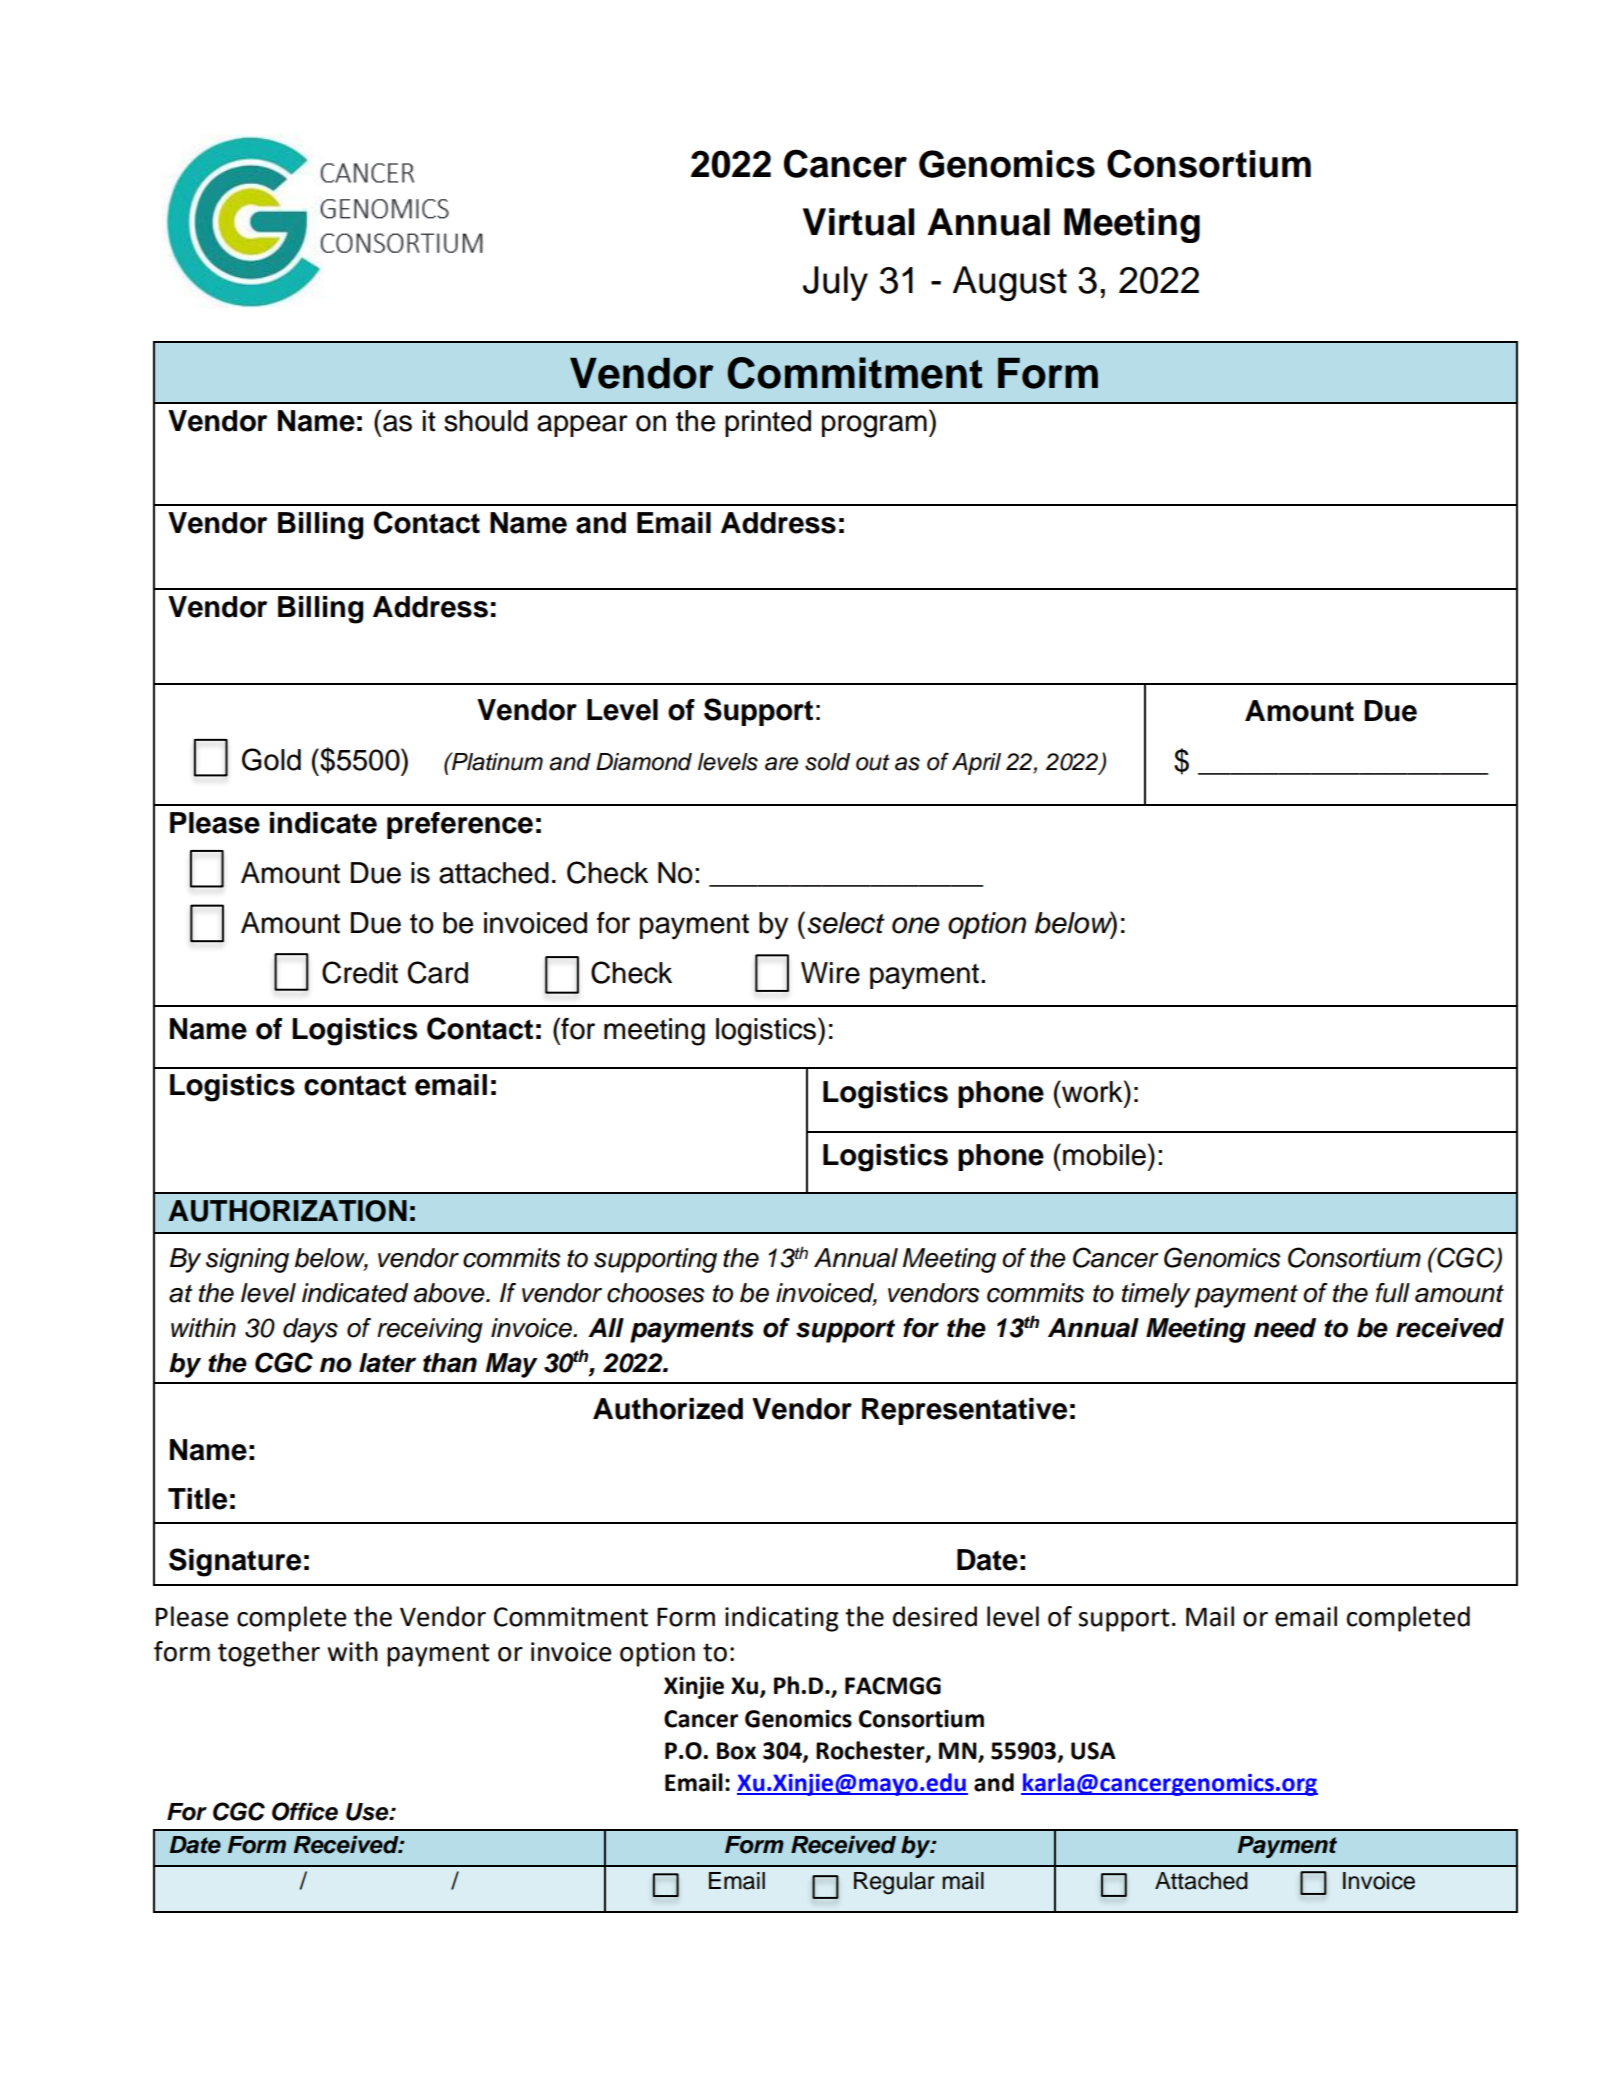 The image size is (1612, 2086). Describe the element at coordinates (782, 1619) in the page. I see `indicating` at that location.
